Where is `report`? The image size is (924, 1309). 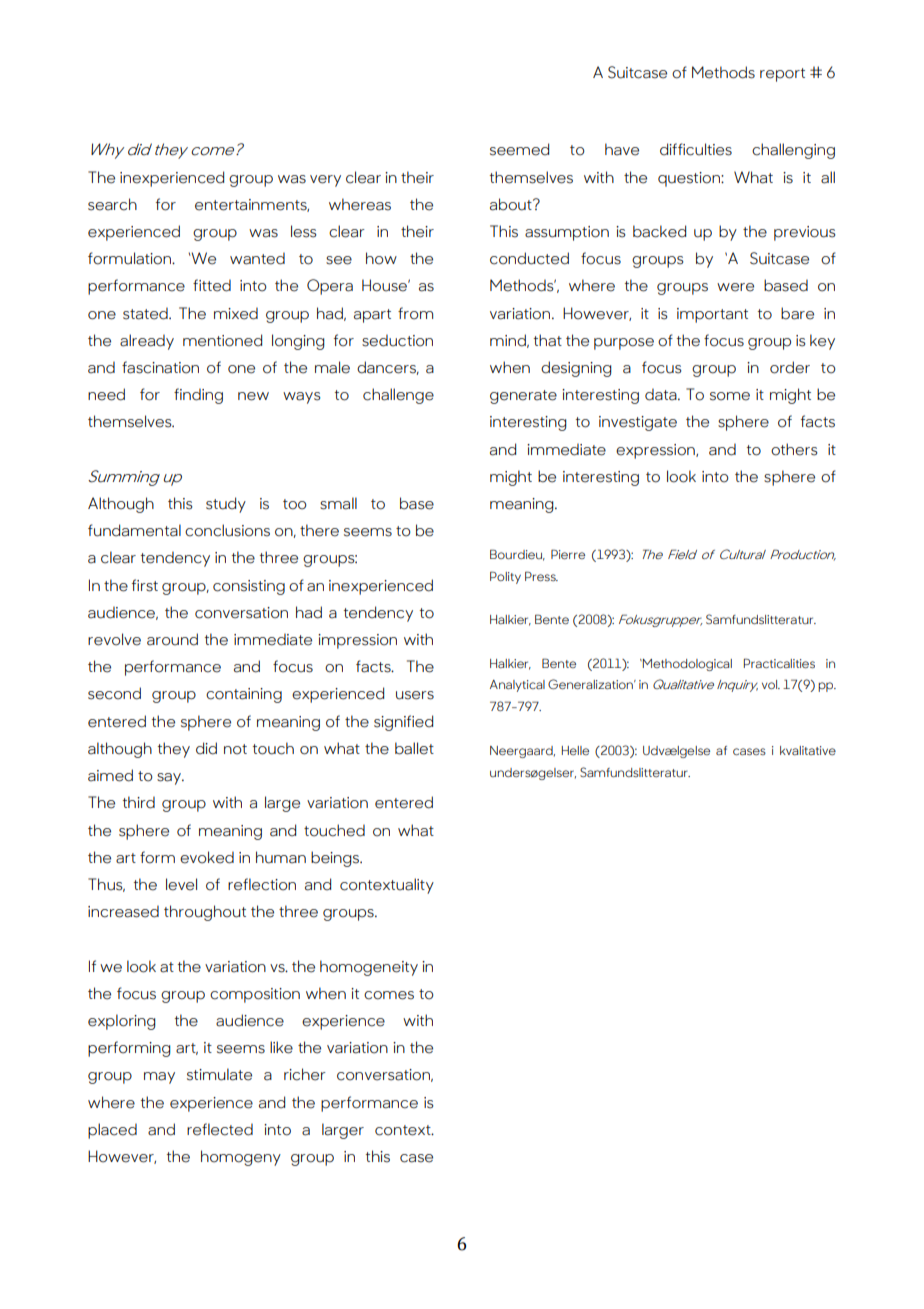 report is located at coordinates (782, 75).
